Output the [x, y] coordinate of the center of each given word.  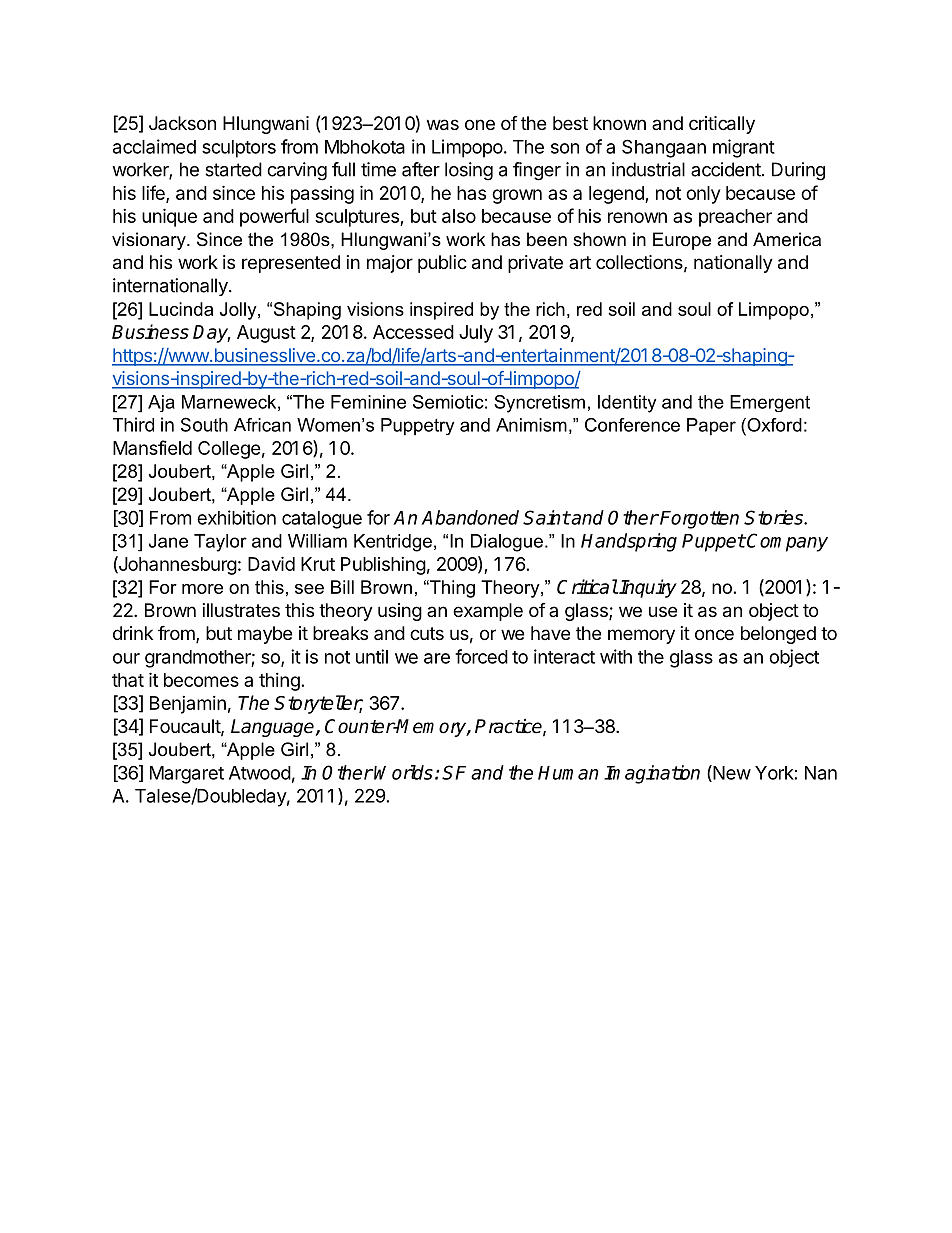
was [443, 125]
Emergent [770, 403]
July [476, 334]
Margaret [187, 775]
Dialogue [507, 543]
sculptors [239, 149]
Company [787, 542]
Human [568, 773]
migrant [744, 148]
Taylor [220, 543]
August [266, 334]
